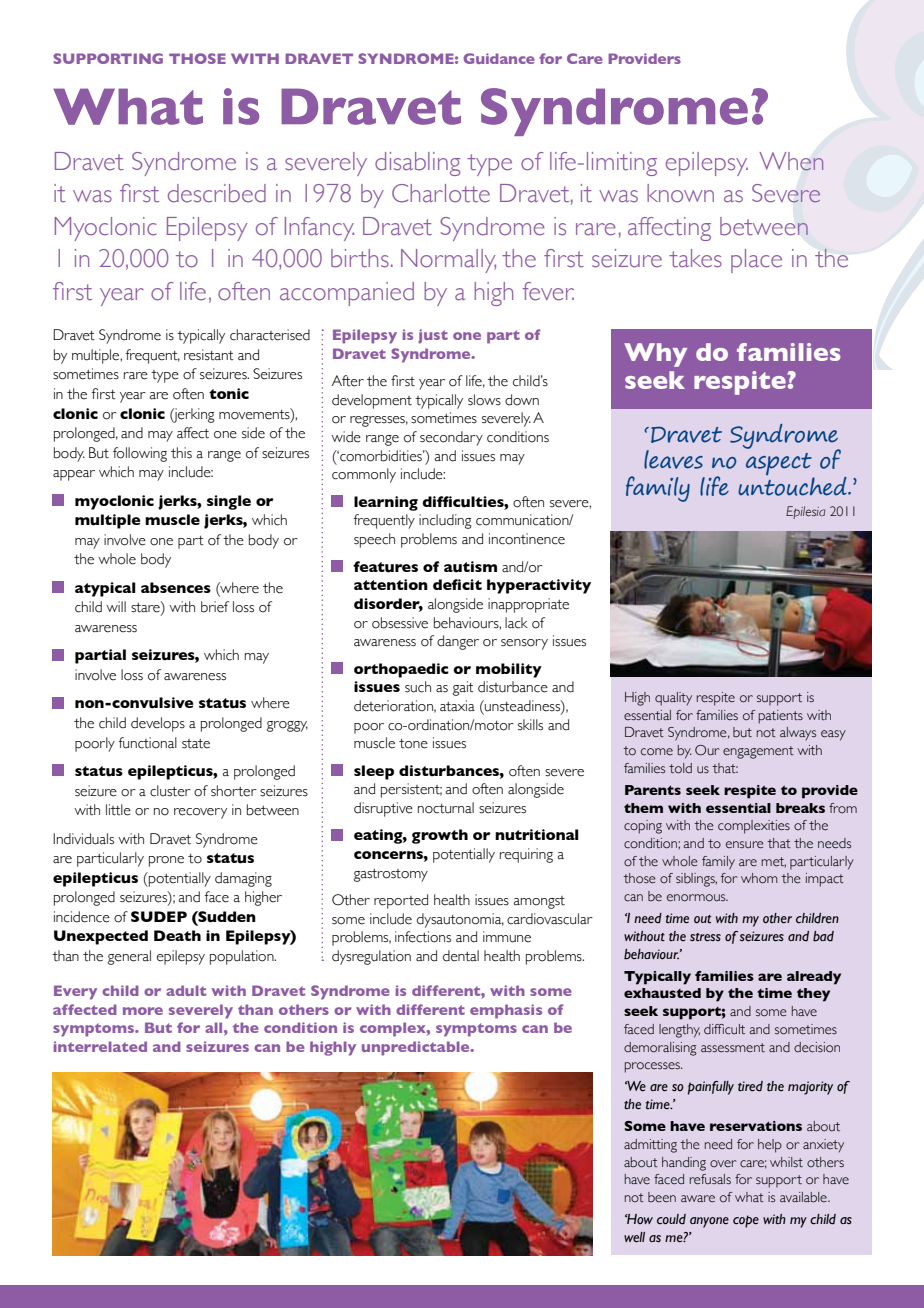 The image size is (924, 1308). Describe the element at coordinates (215, 607) in the image. I see `brief` at that location.
